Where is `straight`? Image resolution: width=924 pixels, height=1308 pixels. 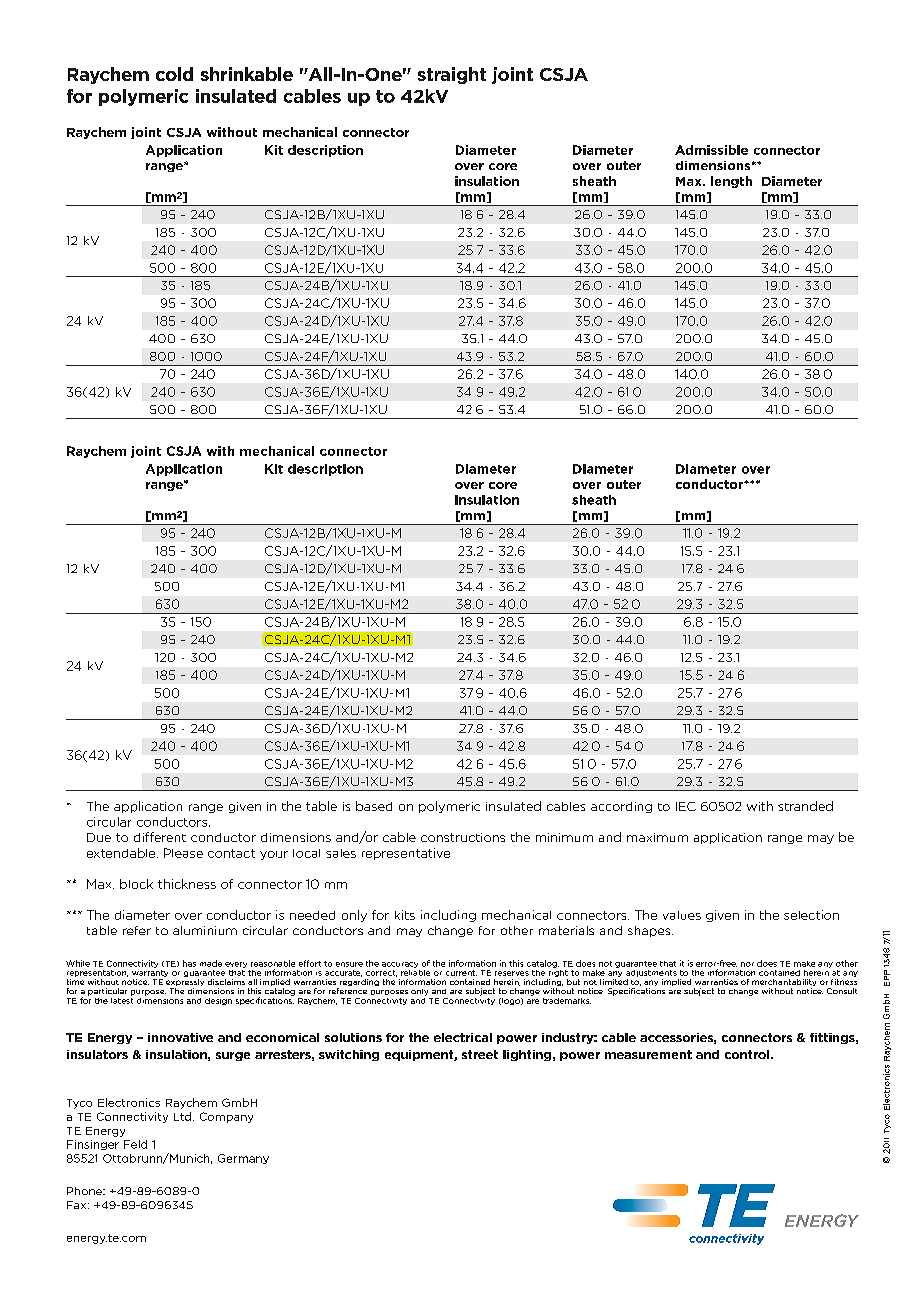
straight is located at coordinates (452, 75).
